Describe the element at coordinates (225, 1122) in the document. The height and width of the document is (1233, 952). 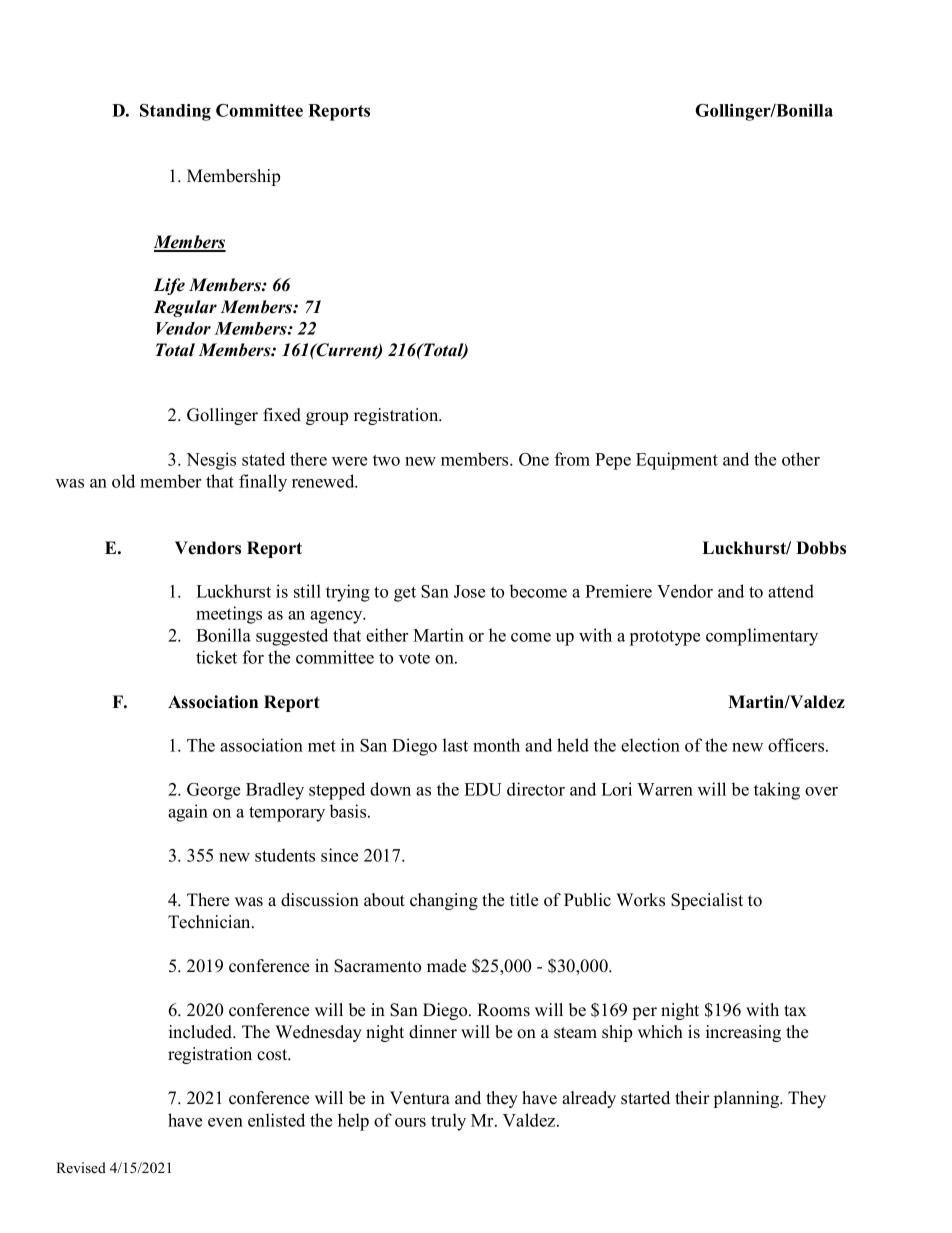
I see `even` at that location.
